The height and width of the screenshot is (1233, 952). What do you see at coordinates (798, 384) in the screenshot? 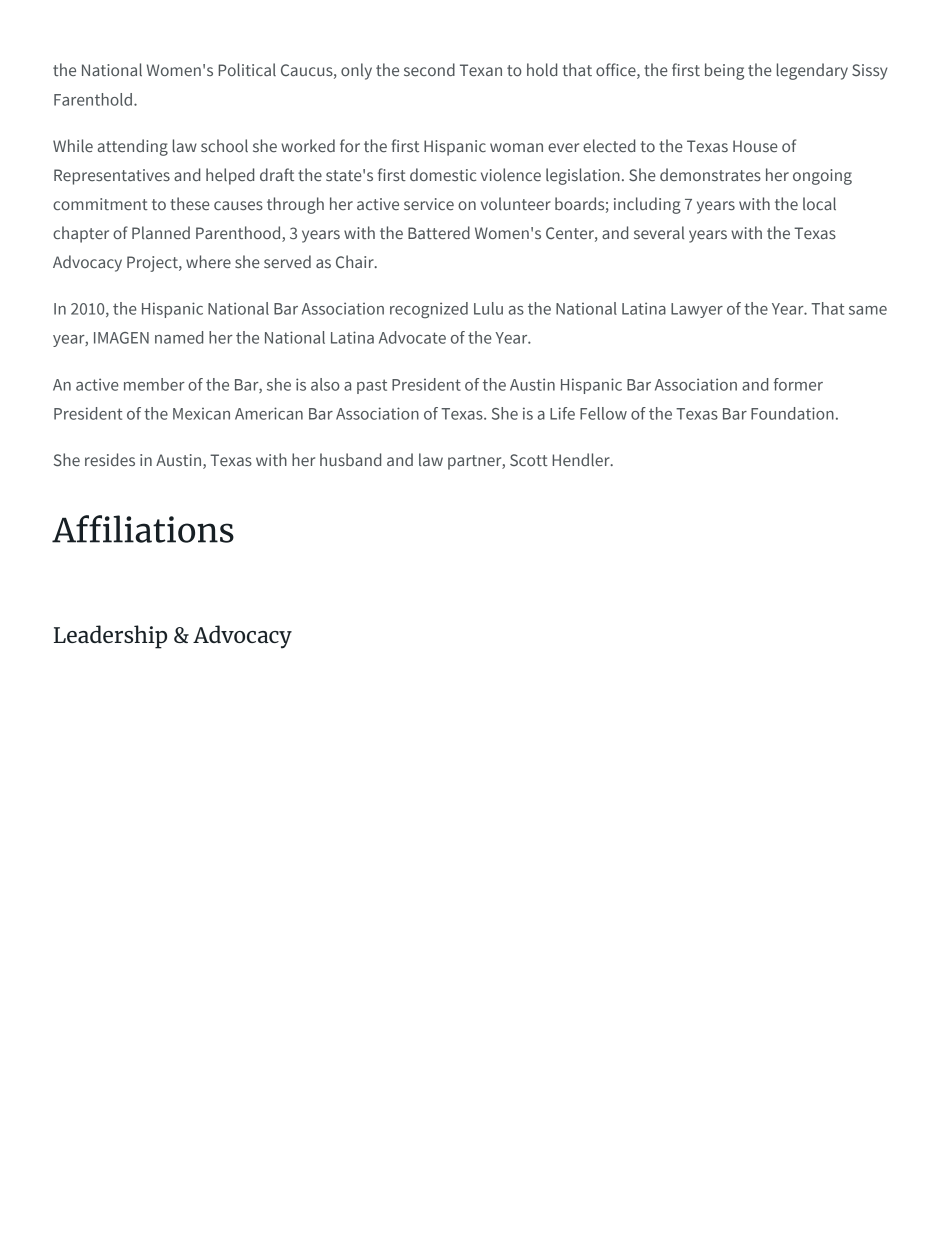
I see `former` at bounding box center [798, 384].
